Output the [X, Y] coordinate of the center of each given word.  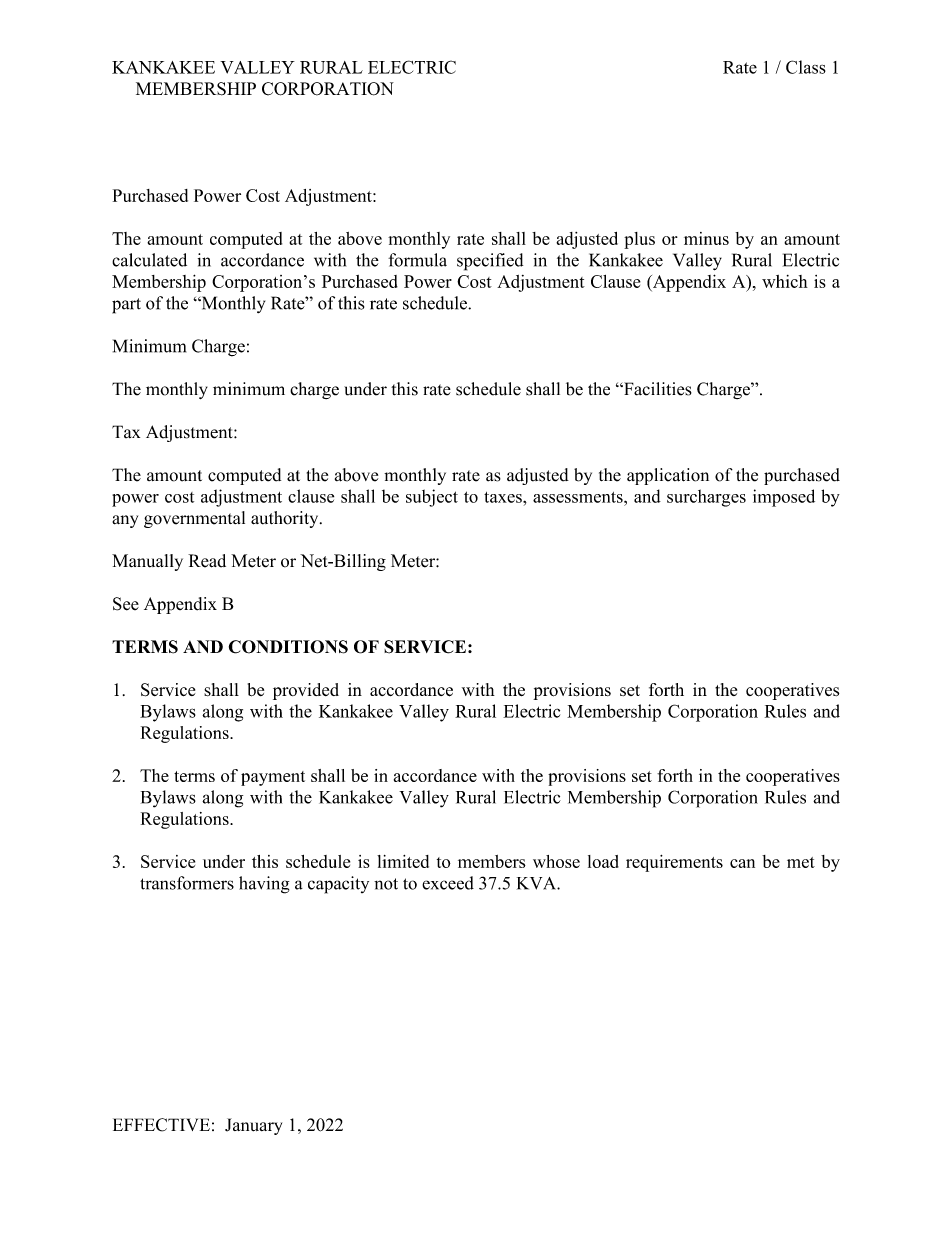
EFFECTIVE [161, 1125]
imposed [784, 498]
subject [432, 498]
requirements [674, 863]
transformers [187, 883]
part [126, 306]
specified [490, 262]
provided [306, 691]
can [742, 863]
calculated [149, 260]
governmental [194, 519]
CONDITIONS [288, 647]
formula [417, 260]
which [785, 281]
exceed [448, 883]
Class [806, 67]
